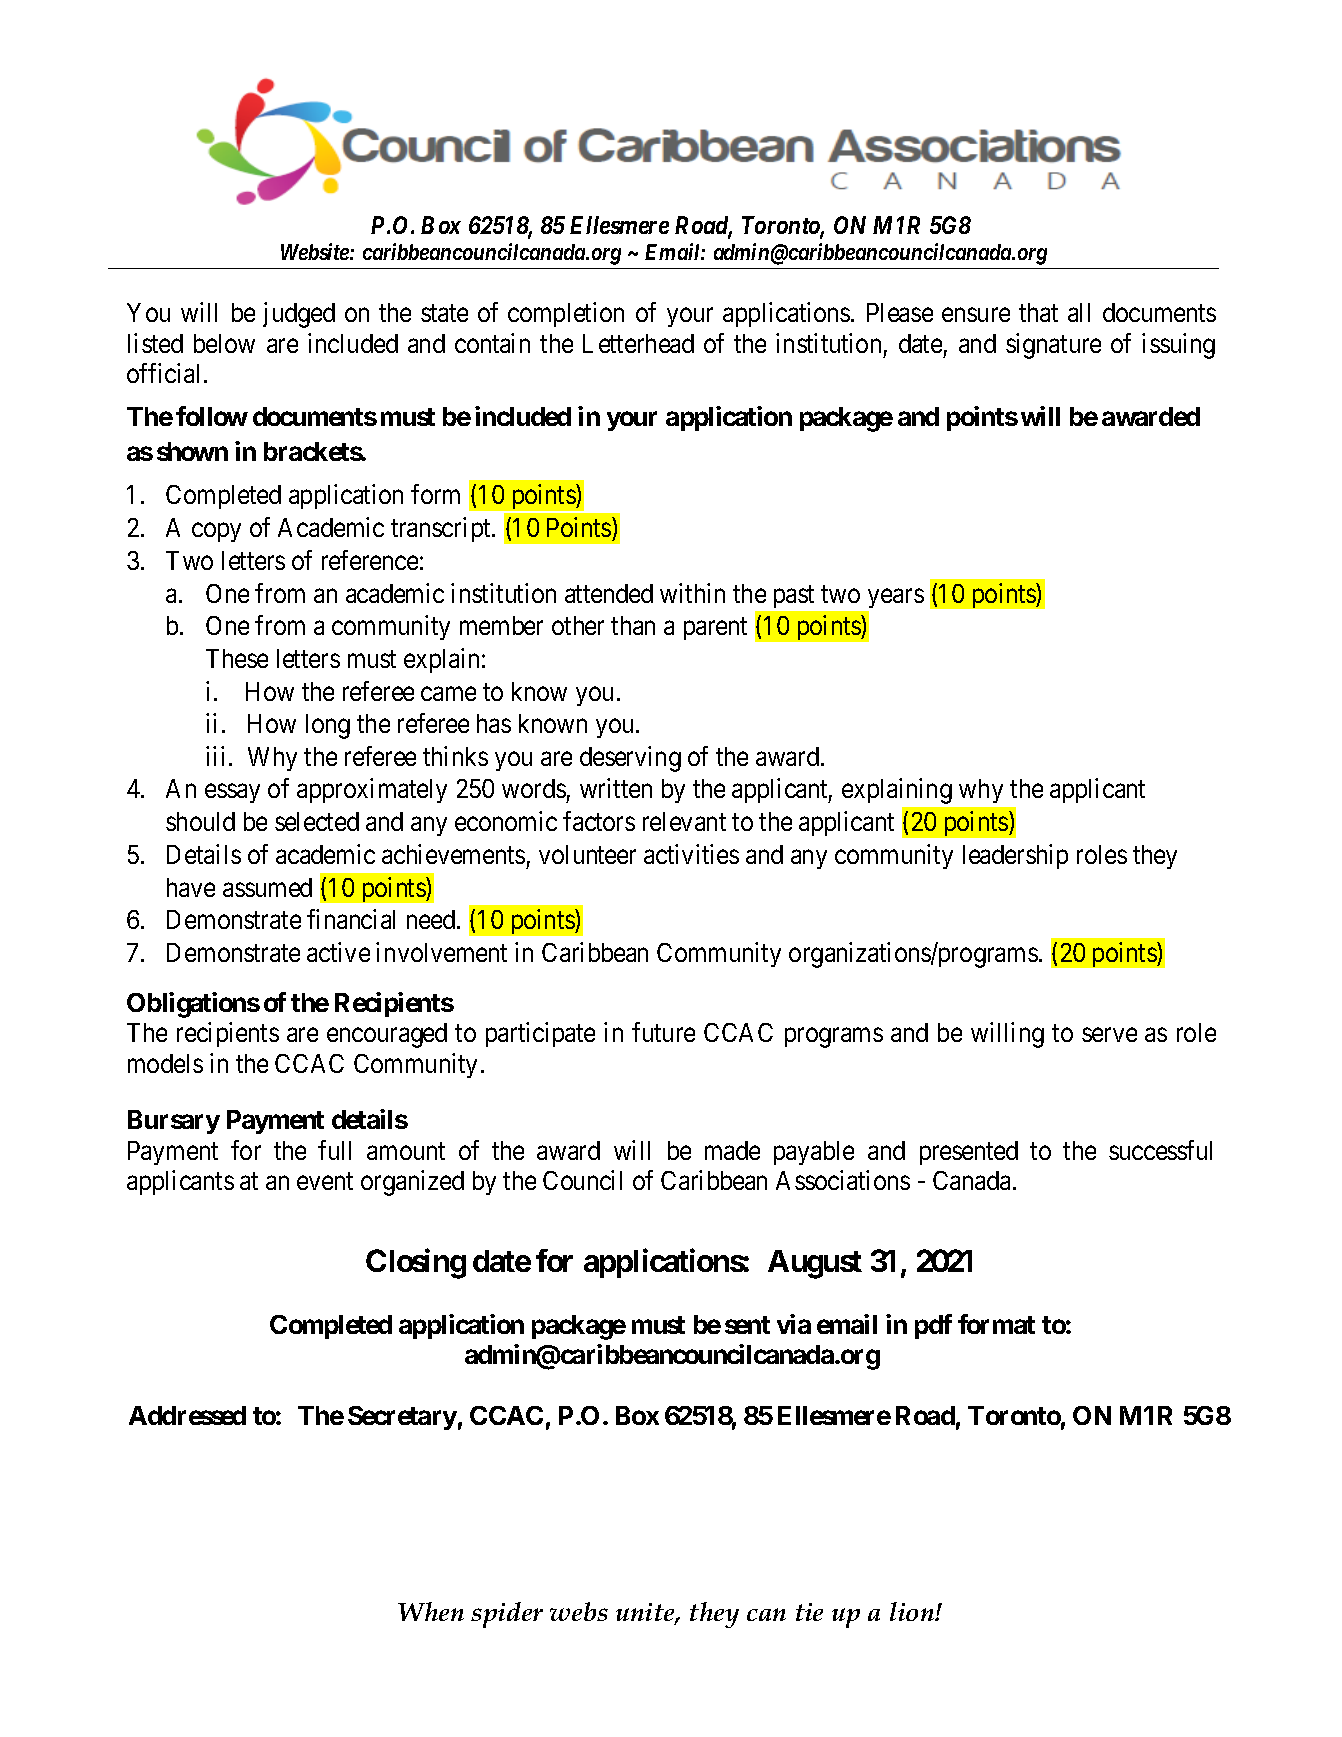  Describe the element at coordinates (1053, 346) in the image. I see `signature` at that location.
